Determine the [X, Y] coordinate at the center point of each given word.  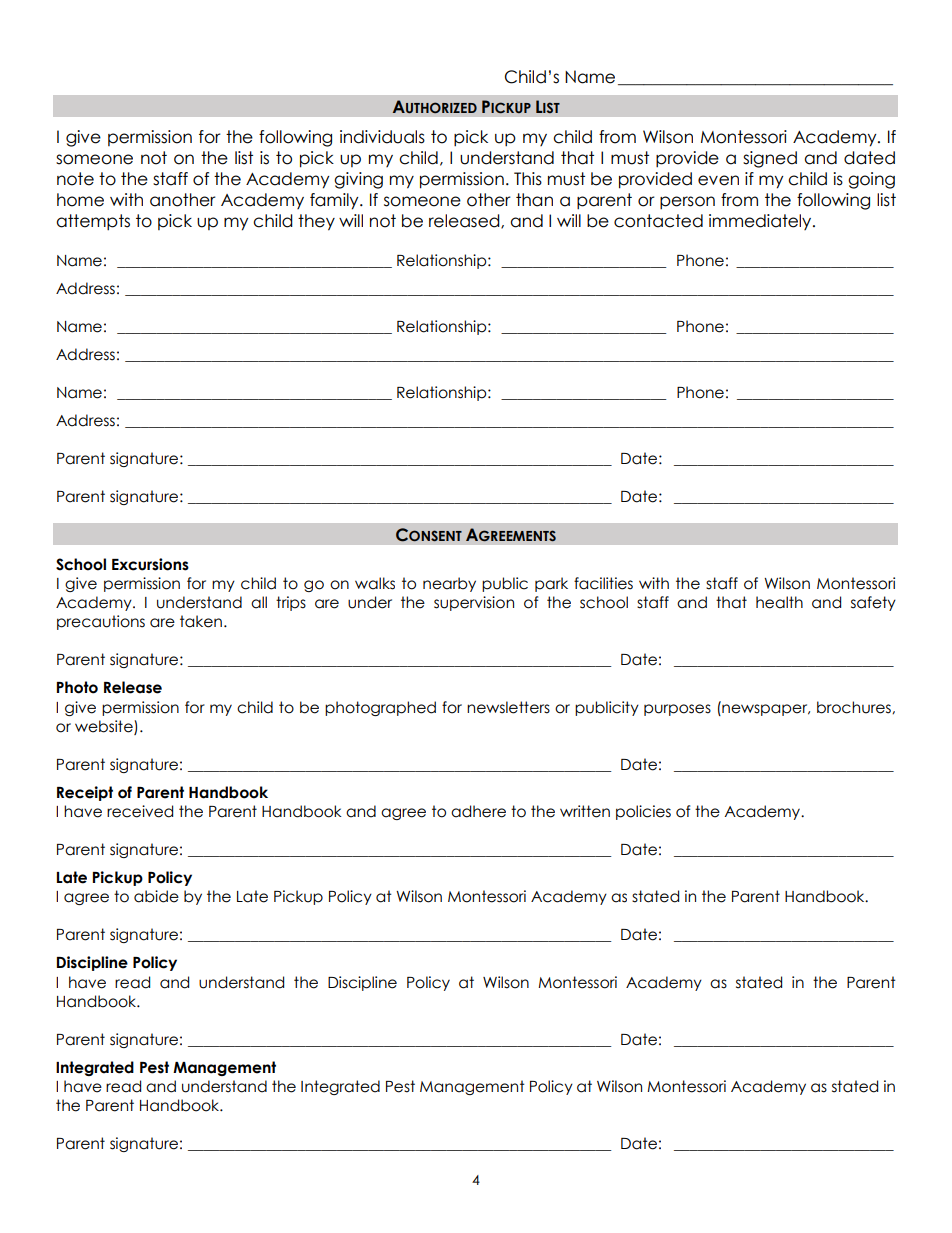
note [75, 179]
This [528, 179]
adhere [478, 811]
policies [643, 812]
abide [156, 896]
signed [770, 159]
